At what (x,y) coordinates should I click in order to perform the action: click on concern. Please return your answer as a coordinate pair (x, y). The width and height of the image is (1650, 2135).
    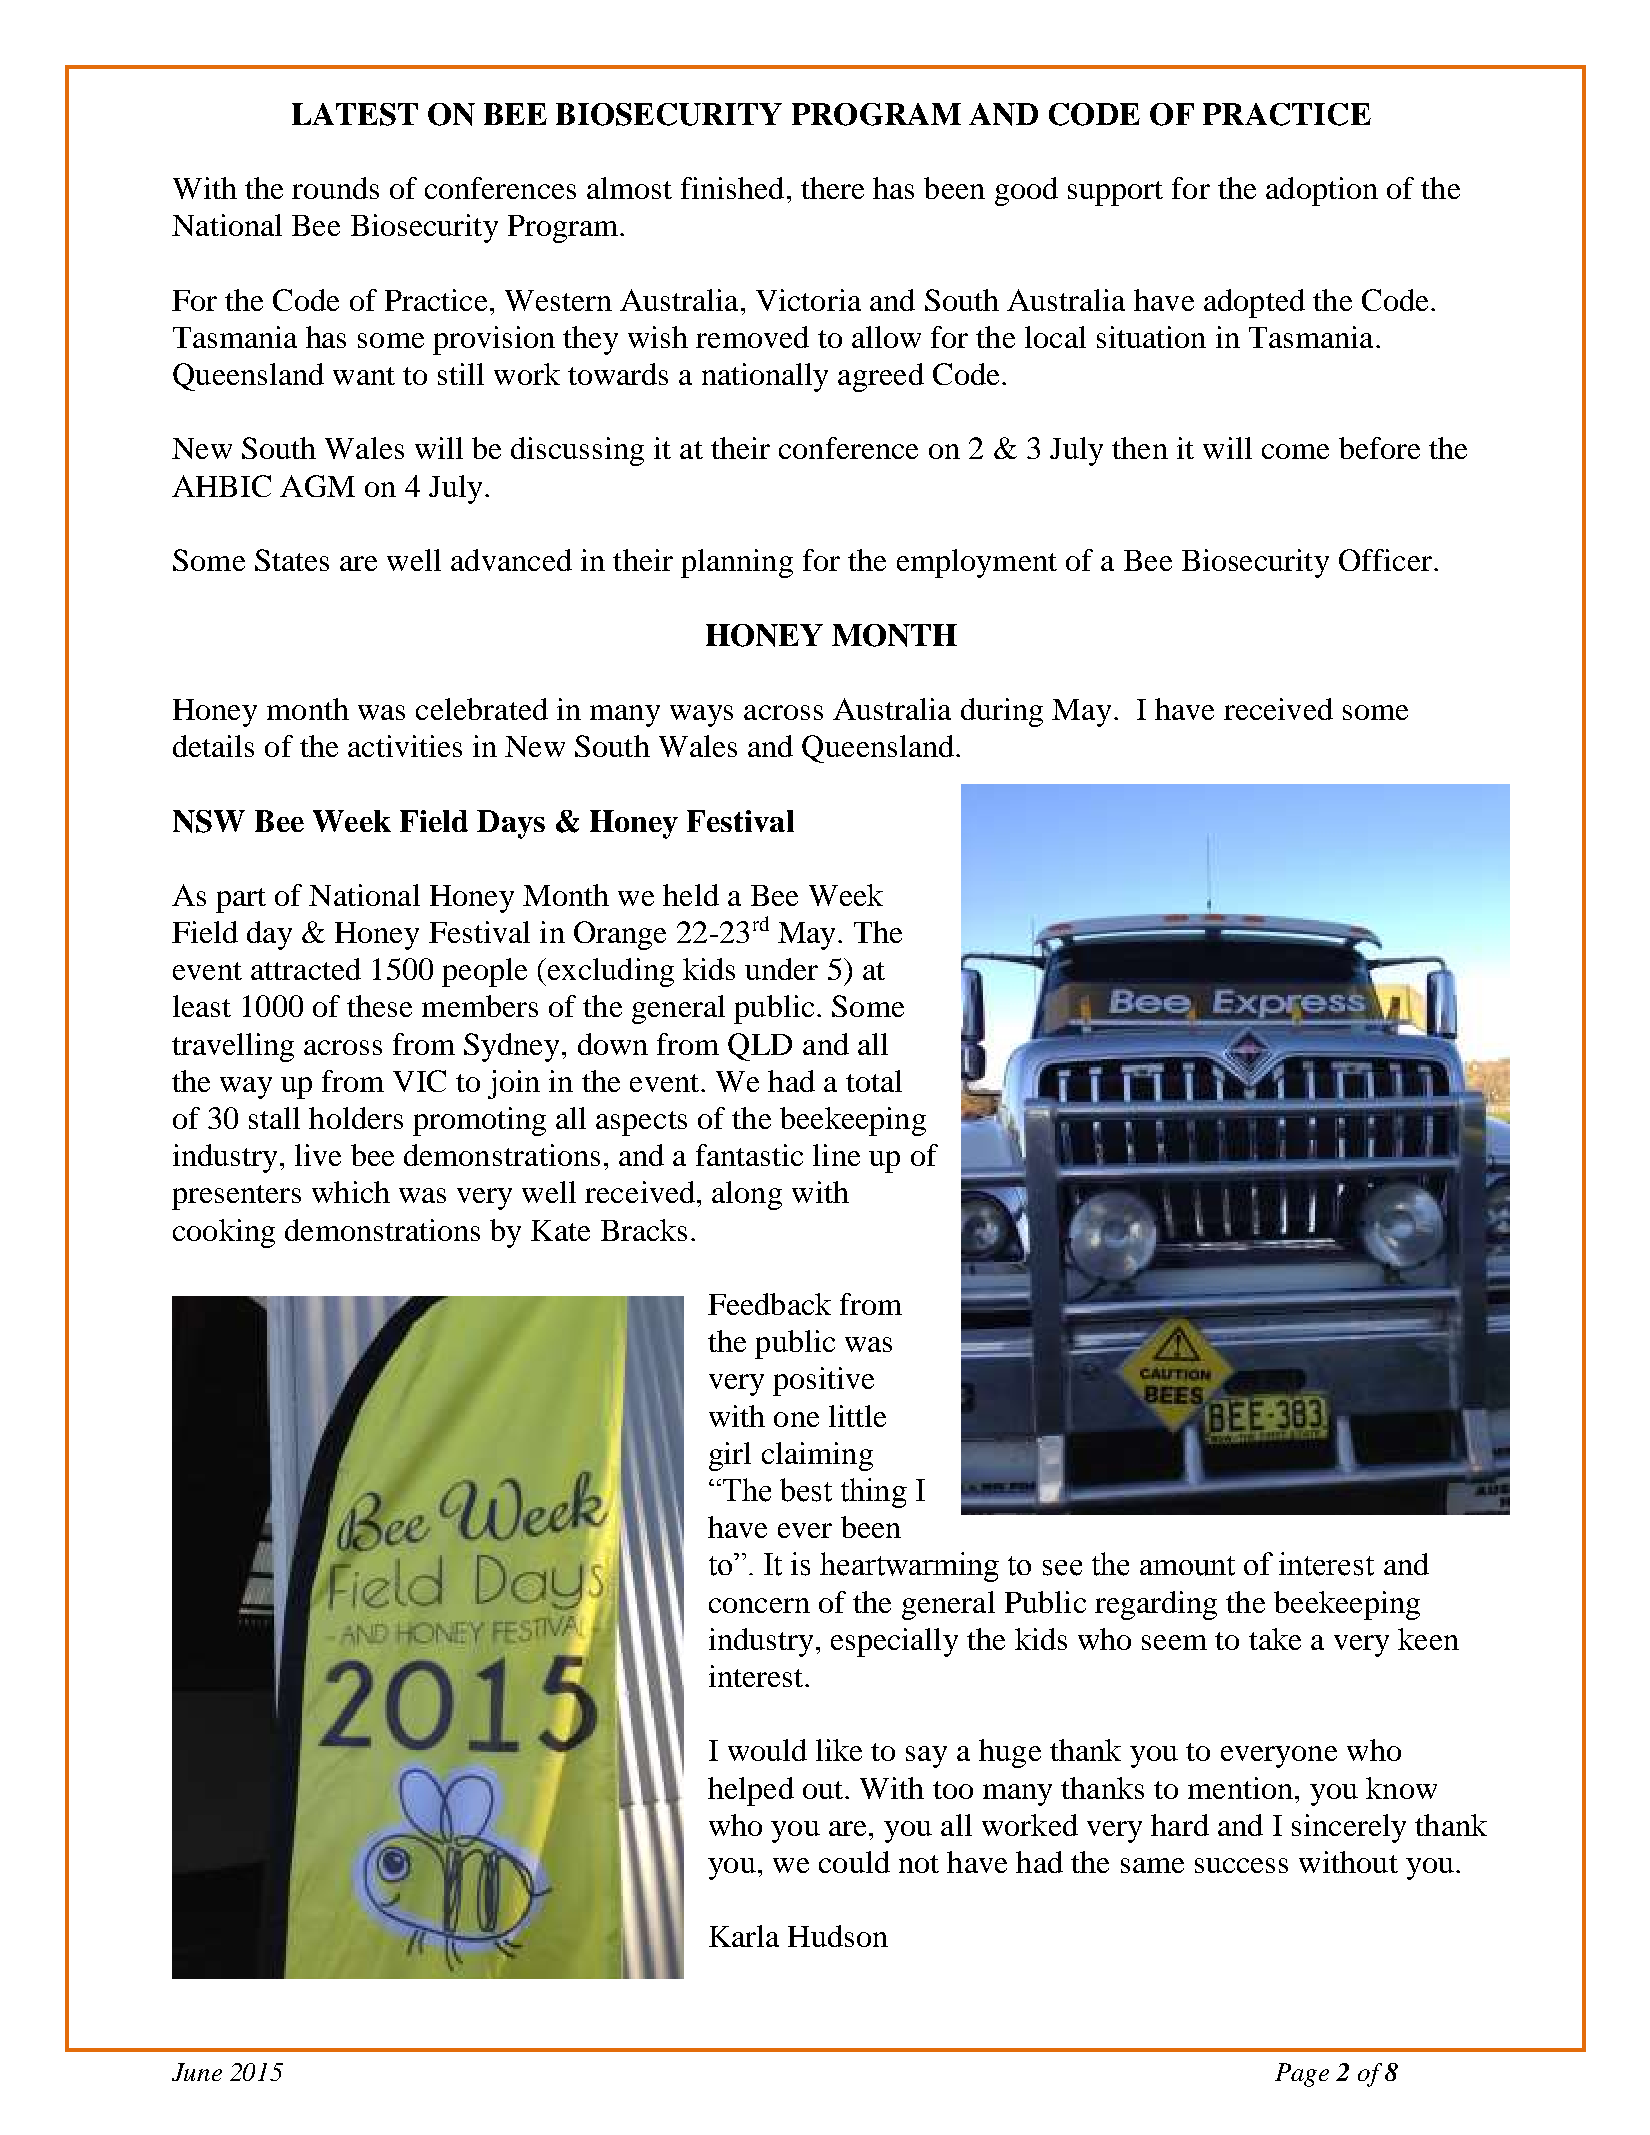
    Looking at the image, I should click on (759, 1605).
